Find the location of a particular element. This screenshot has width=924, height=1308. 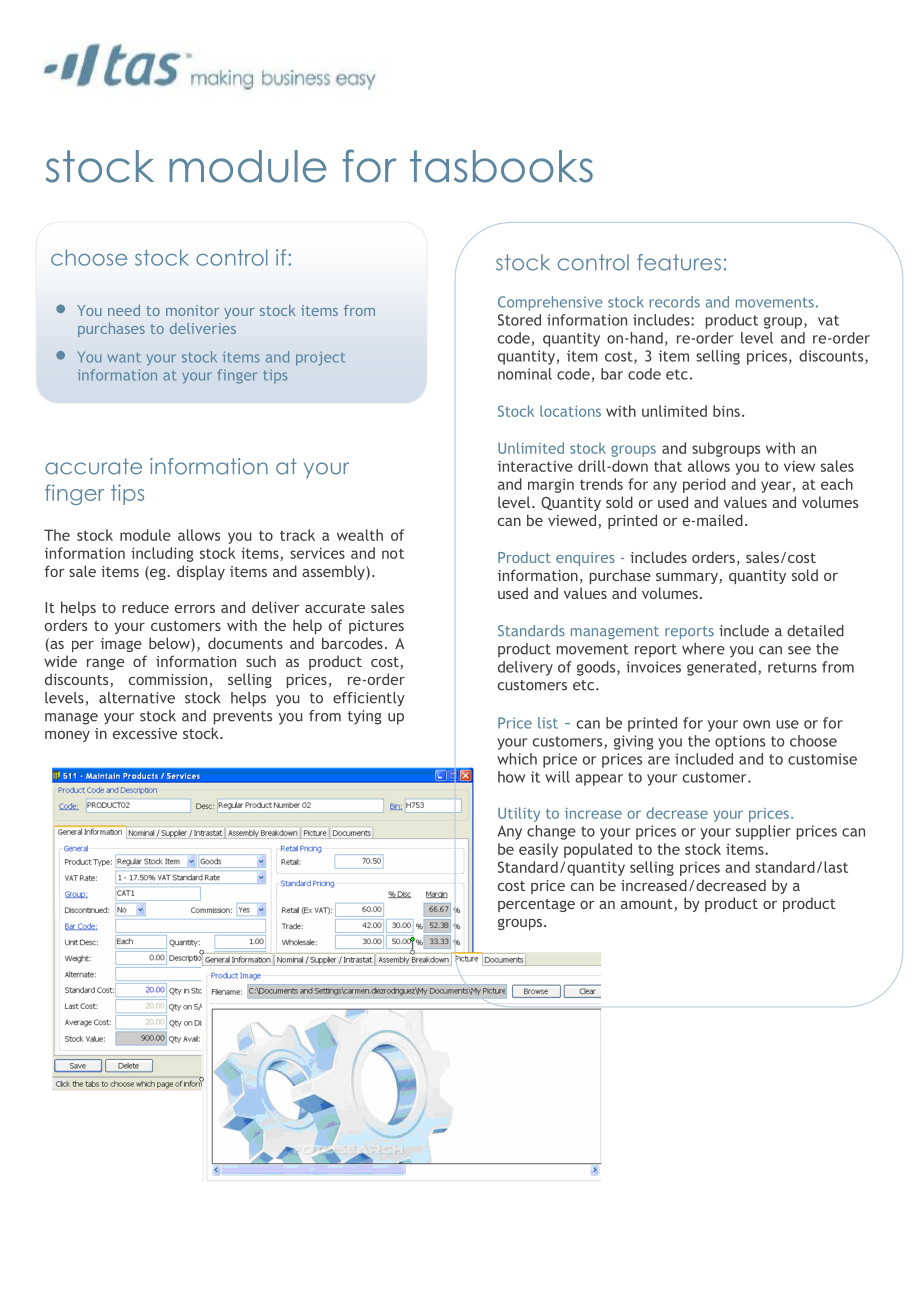

nominal is located at coordinates (525, 374).
